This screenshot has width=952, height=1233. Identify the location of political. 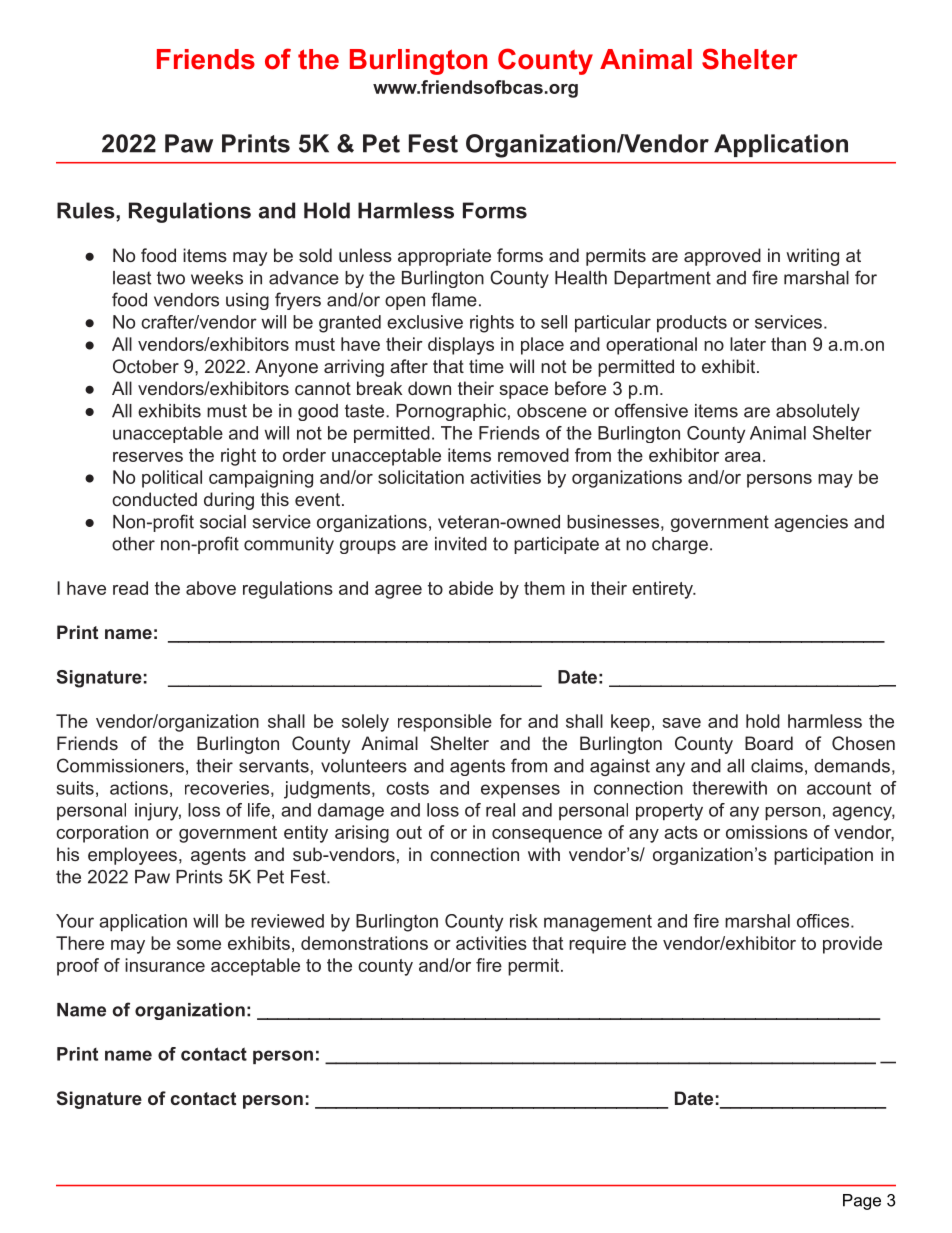
(172, 479).
